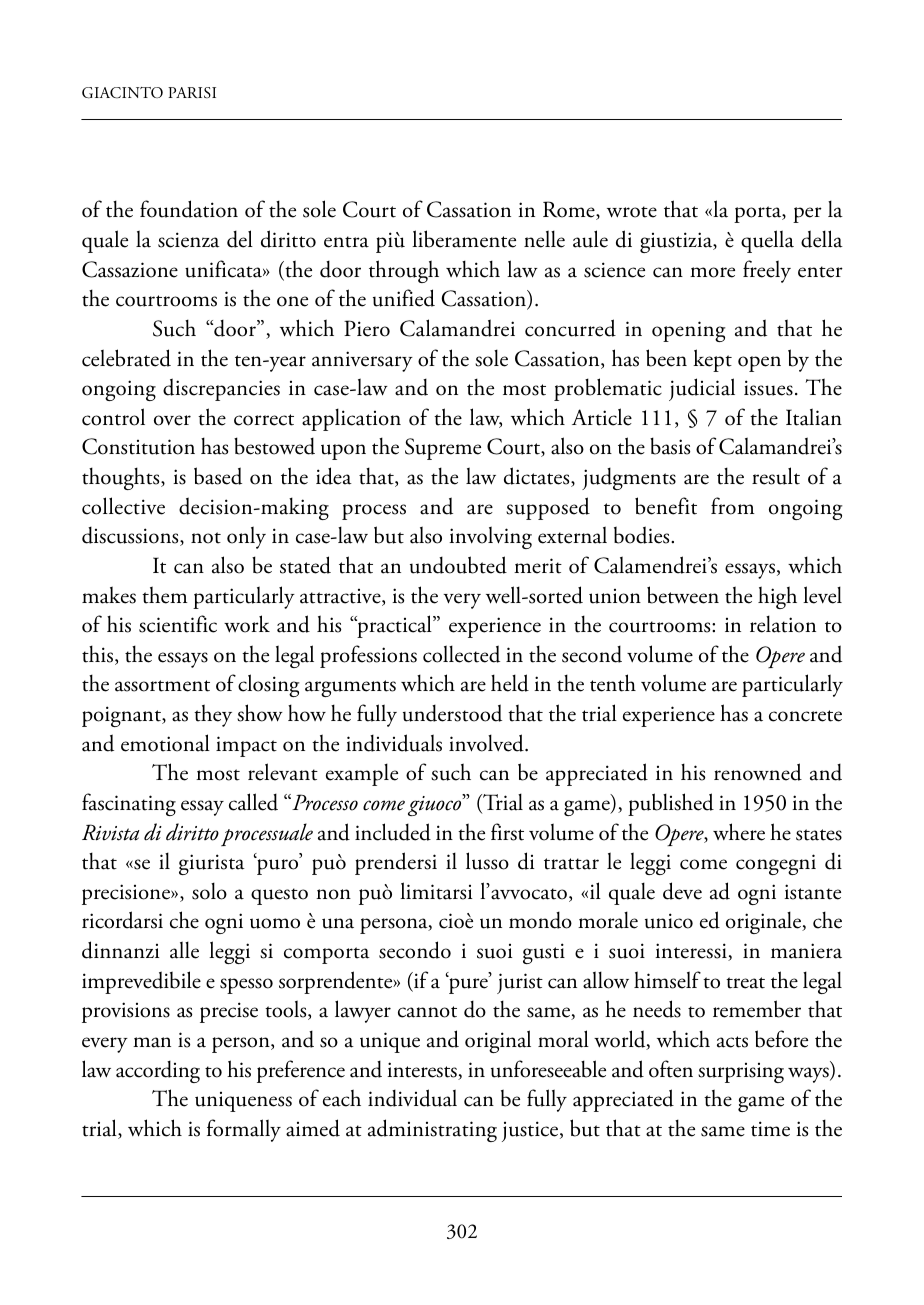  Describe the element at coordinates (162, 686) in the document. I see `assortment` at that location.
